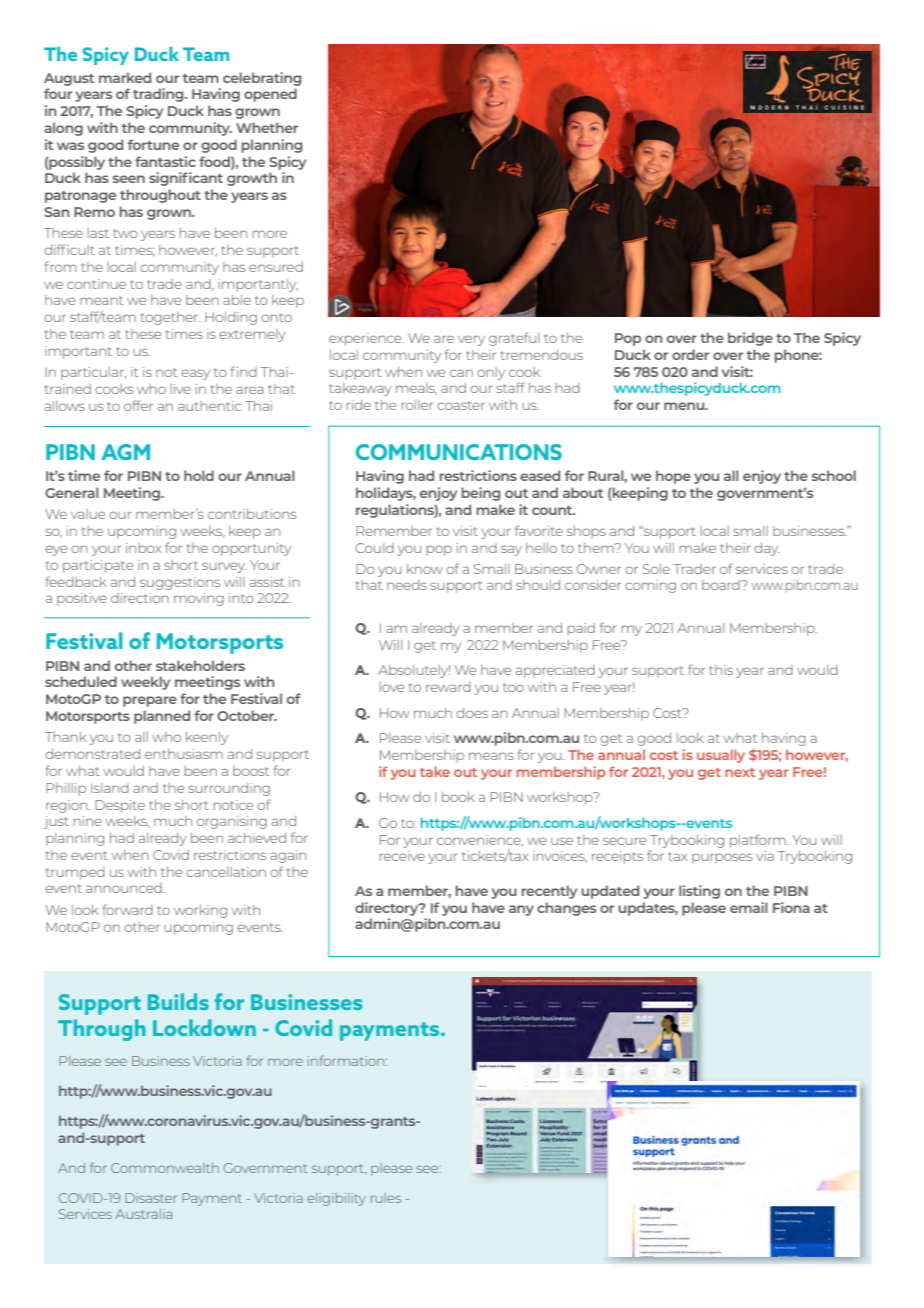 The width and height of the image is (924, 1308). What do you see at coordinates (165, 1168) in the image?
I see `Commonwealth` at bounding box center [165, 1168].
